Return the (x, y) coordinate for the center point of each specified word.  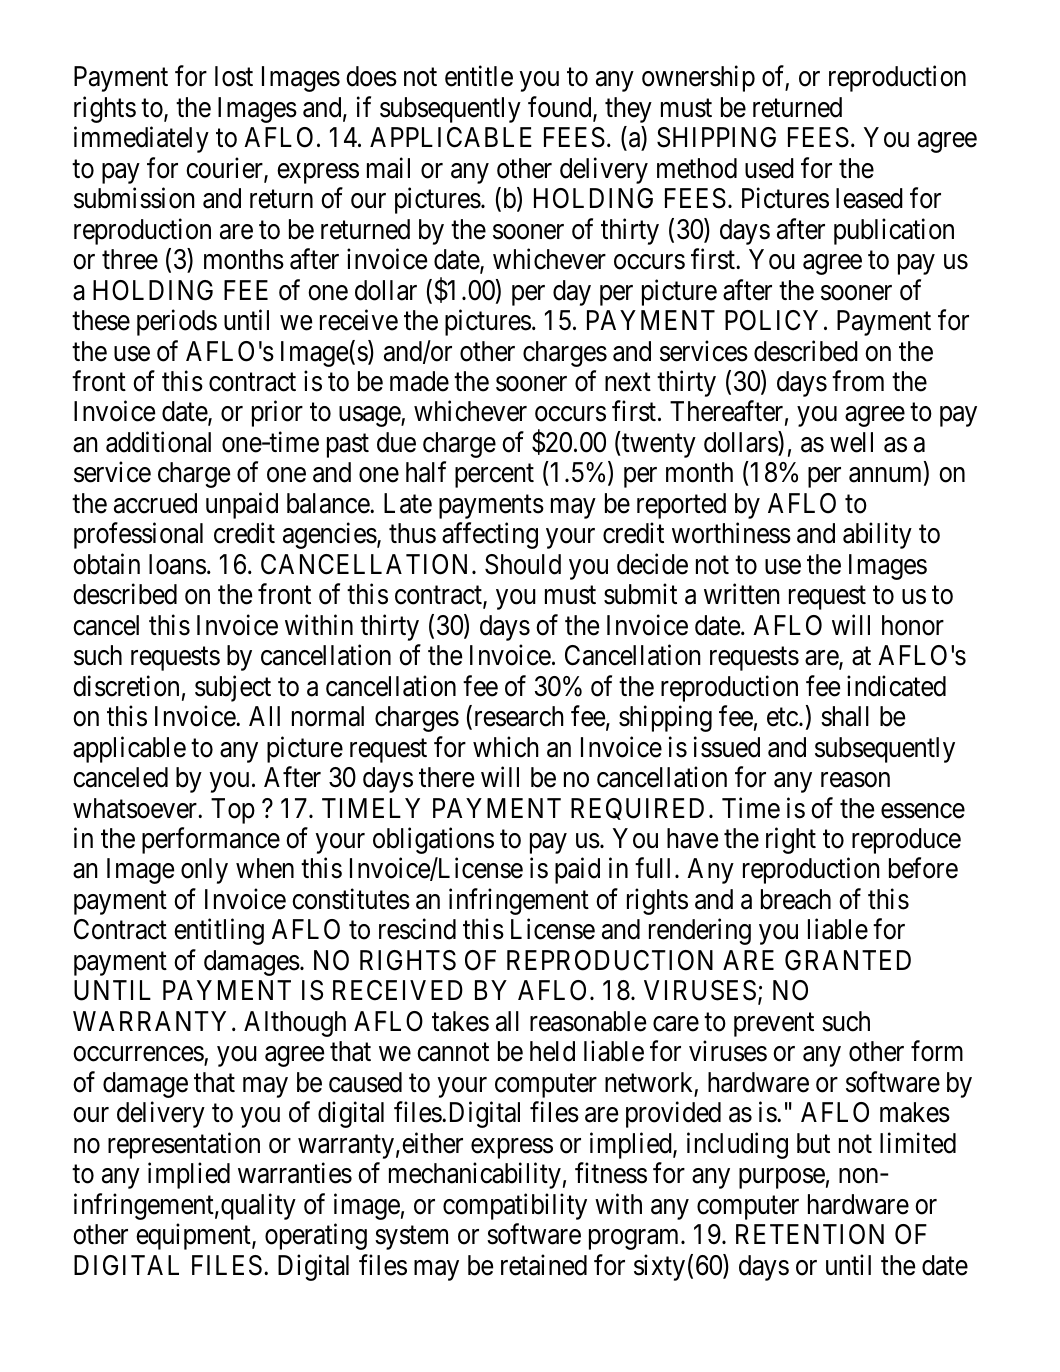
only (204, 871)
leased (869, 198)
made (419, 381)
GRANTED (848, 960)
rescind (417, 929)
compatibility (515, 1206)
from (858, 381)
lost (234, 76)
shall (845, 716)
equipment (194, 1237)
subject (233, 688)
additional (158, 442)
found (561, 108)
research (517, 717)
